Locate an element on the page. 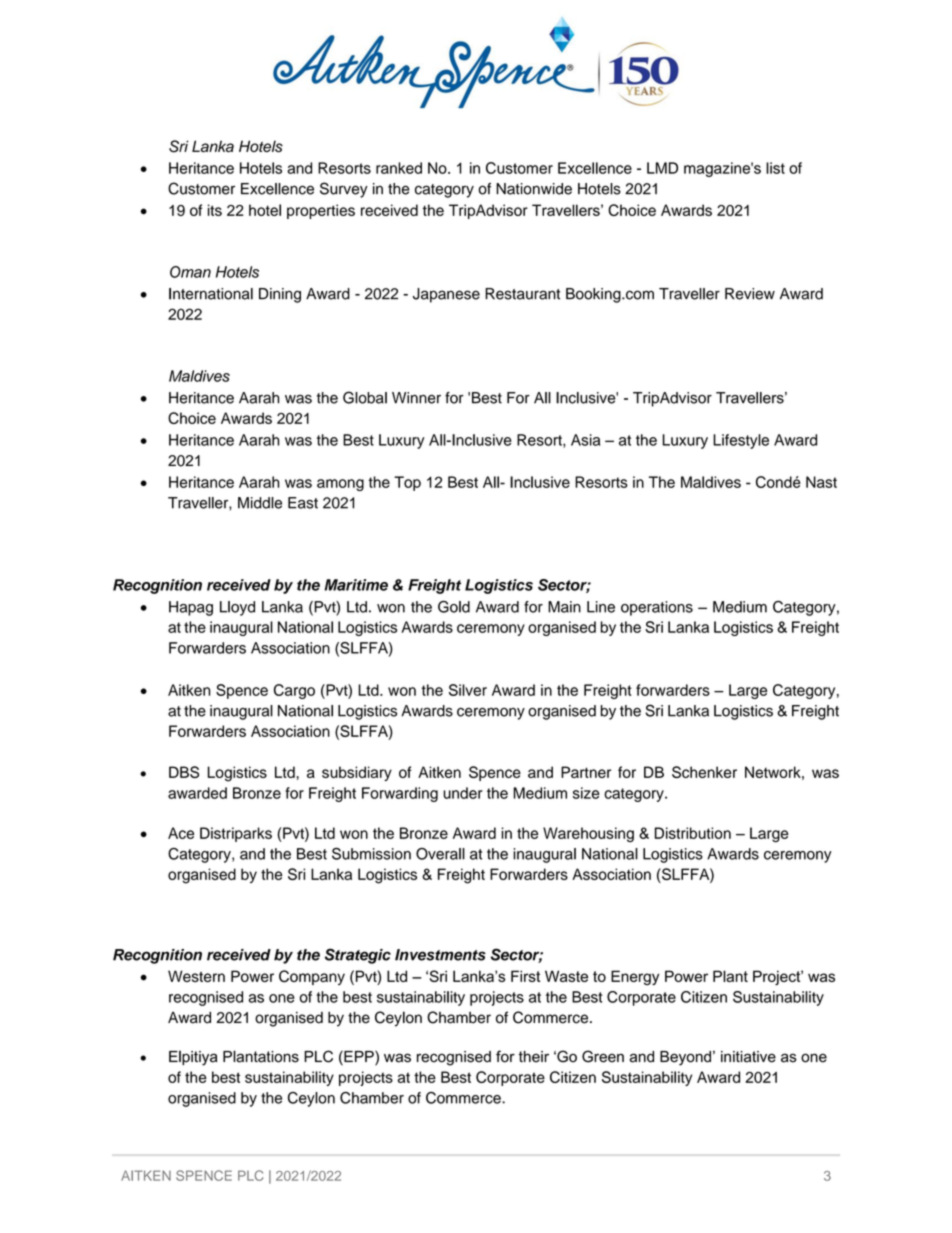  DBS is located at coordinates (184, 772).
